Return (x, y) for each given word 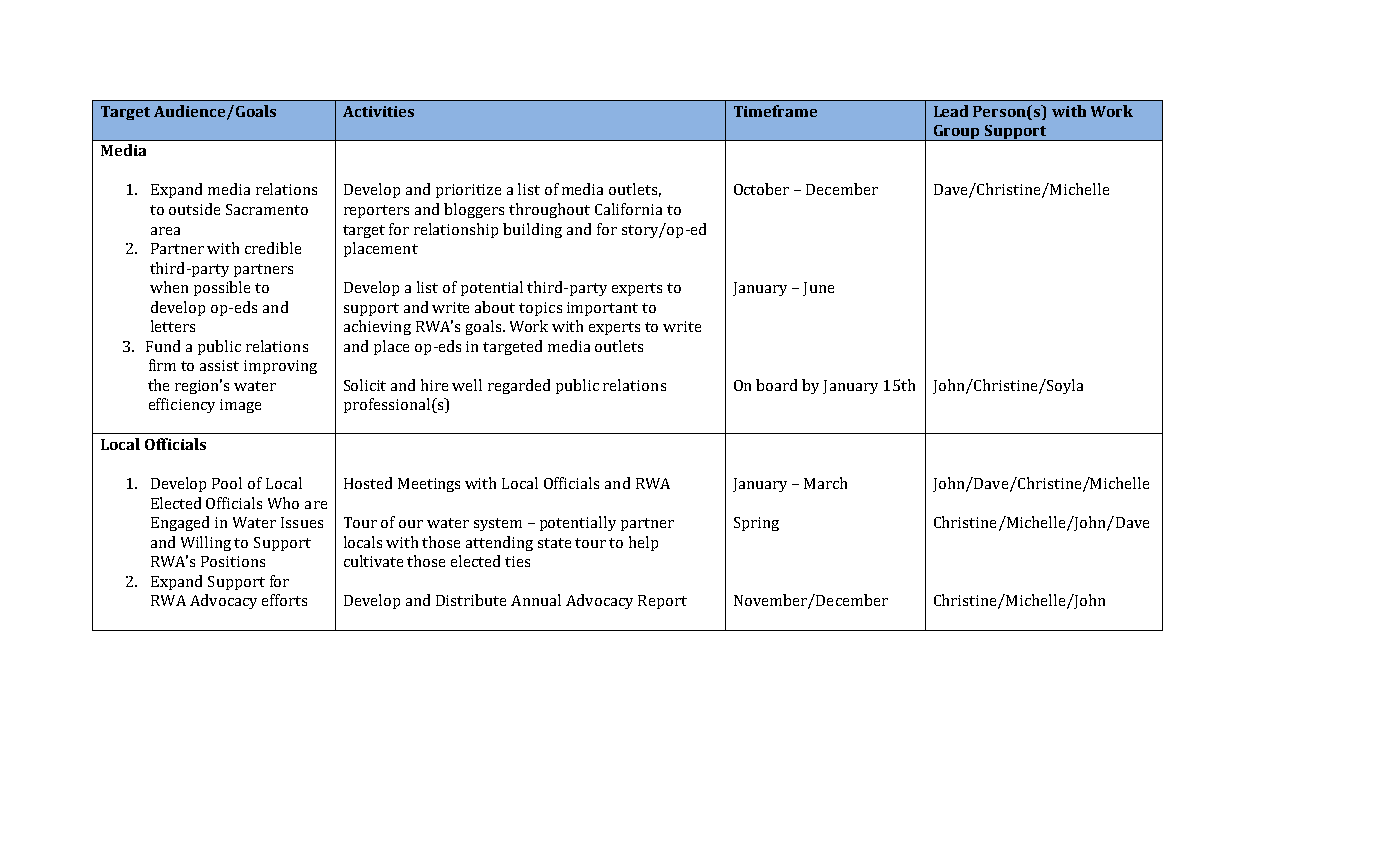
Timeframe (775, 111)
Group (956, 133)
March (825, 483)
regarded (519, 386)
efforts (284, 600)
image (240, 406)
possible (222, 288)
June (818, 289)
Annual (536, 600)
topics (540, 309)
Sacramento (267, 209)
